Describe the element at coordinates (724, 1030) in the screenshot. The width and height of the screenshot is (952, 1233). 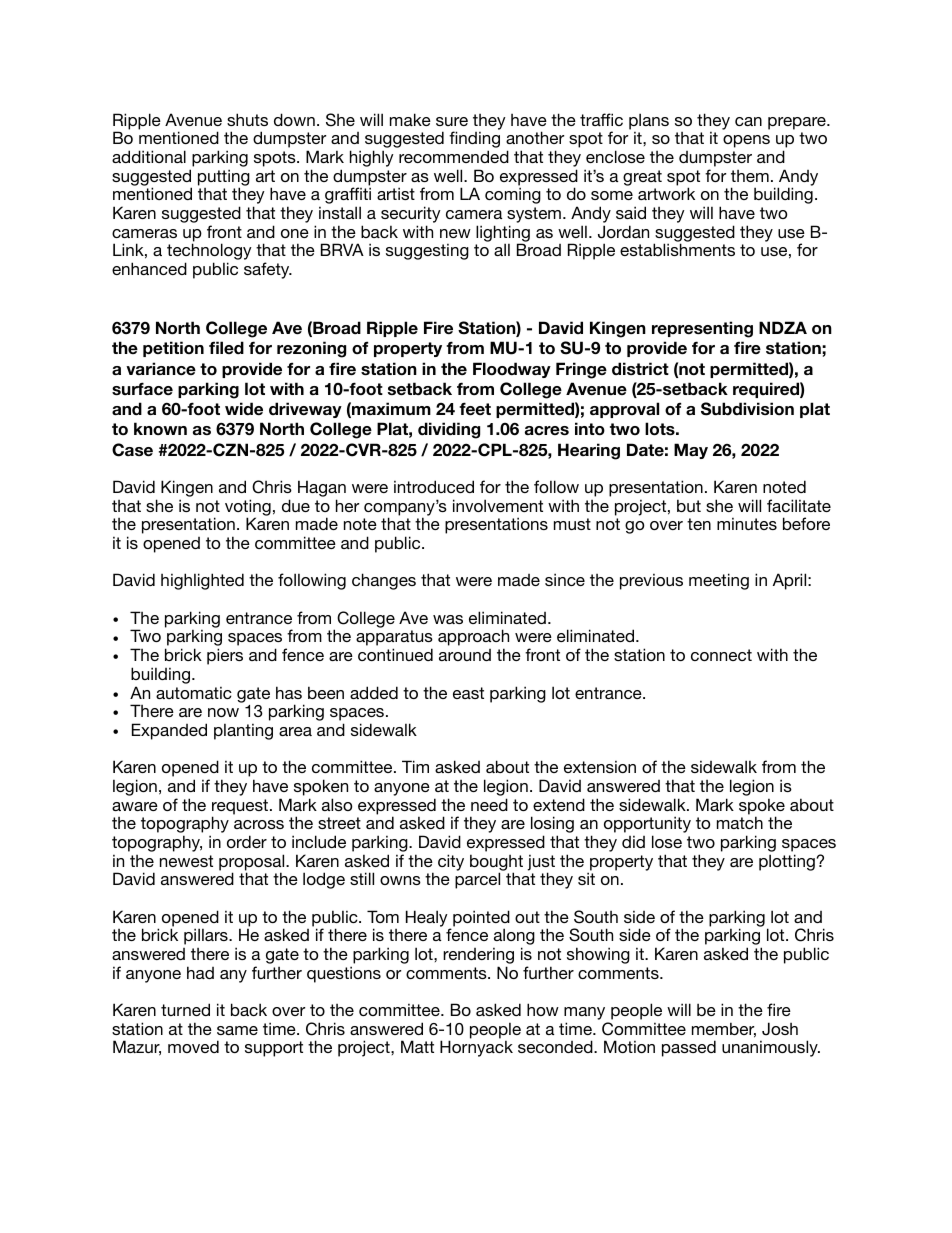
I see `member` at that location.
